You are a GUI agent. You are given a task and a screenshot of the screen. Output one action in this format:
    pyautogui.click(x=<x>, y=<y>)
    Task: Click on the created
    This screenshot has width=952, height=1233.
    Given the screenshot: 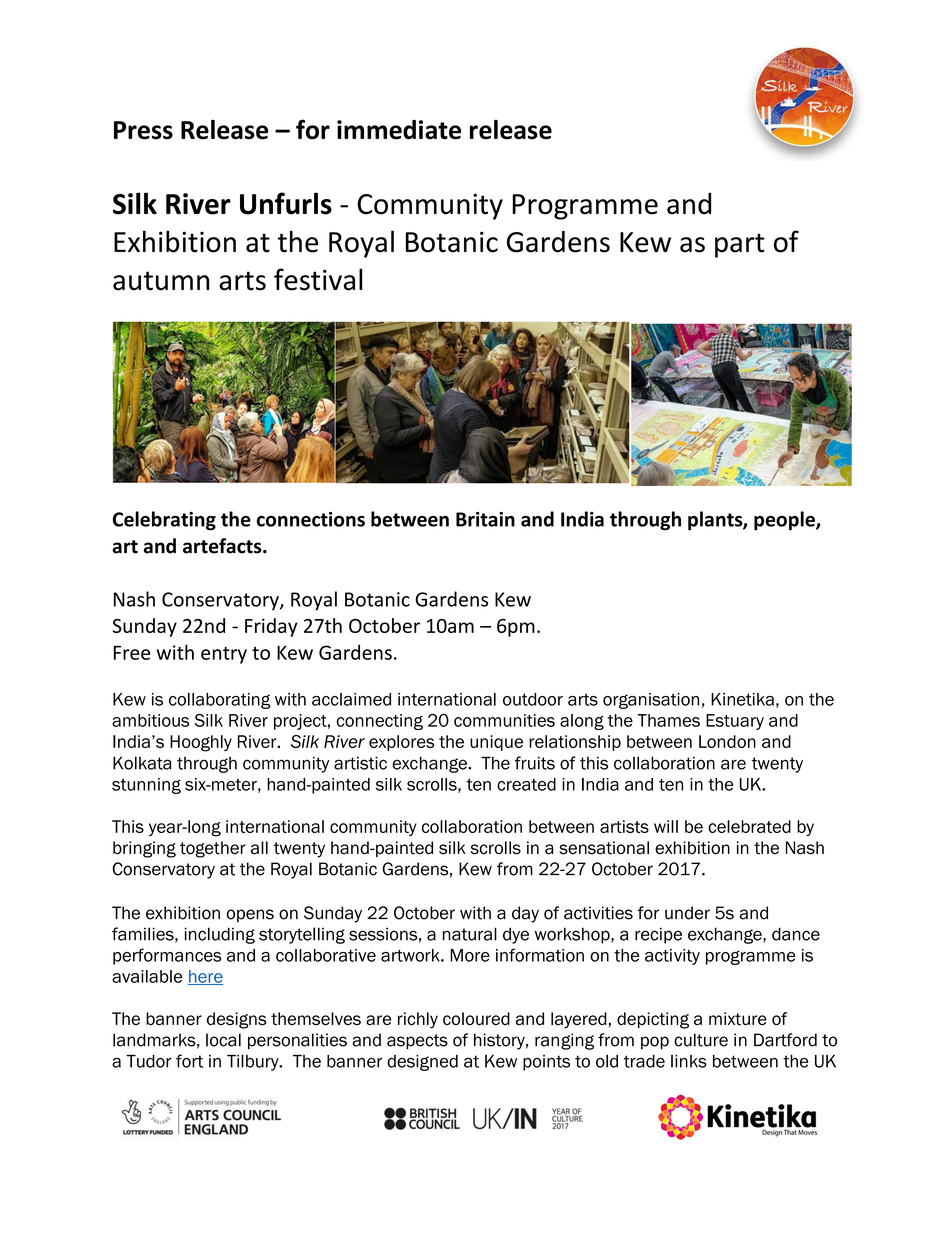 What is the action you would take?
    pyautogui.click(x=526, y=784)
